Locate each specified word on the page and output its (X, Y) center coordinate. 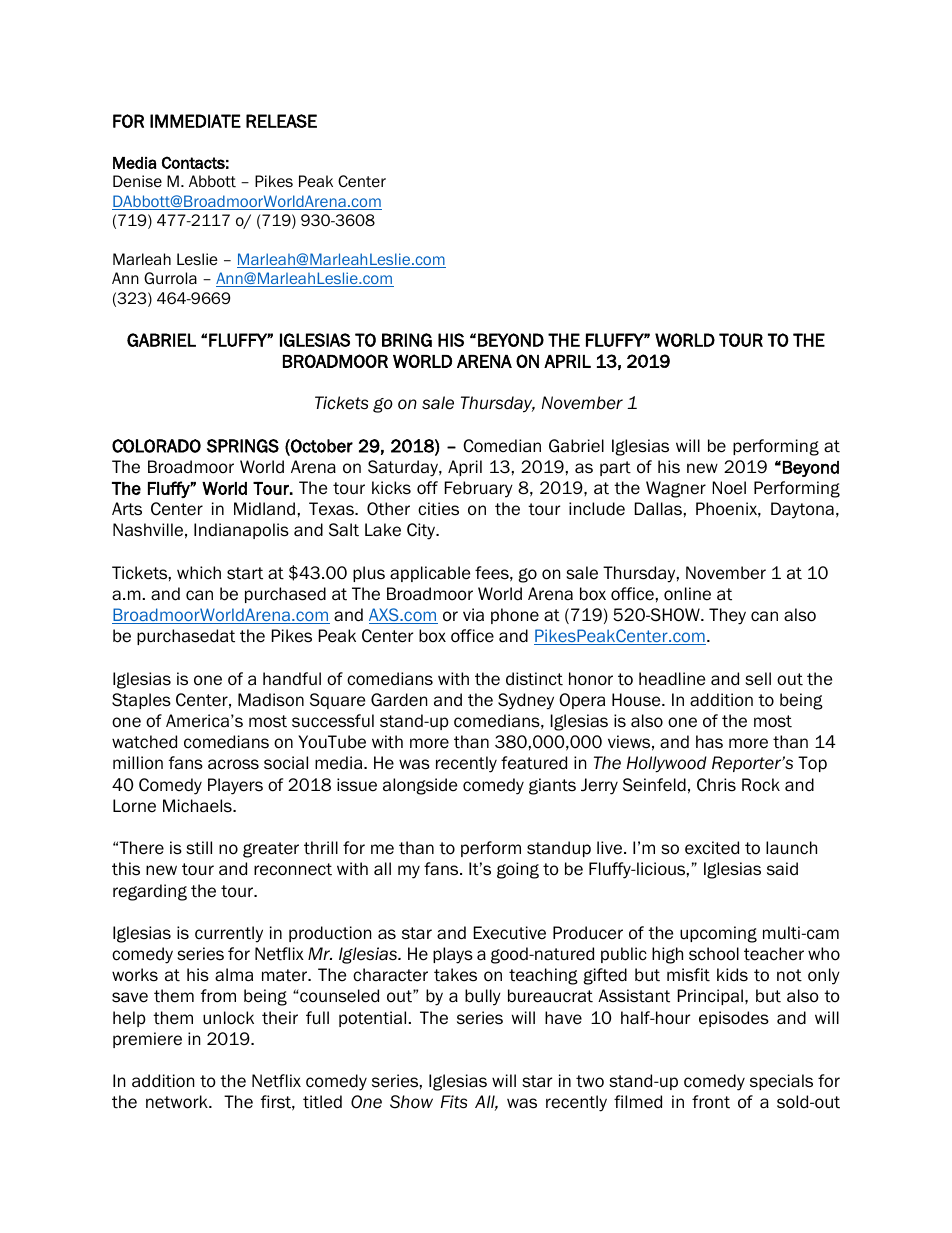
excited (712, 848)
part (615, 468)
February (479, 489)
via (473, 615)
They (727, 616)
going (518, 870)
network (178, 1102)
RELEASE (281, 121)
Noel (729, 488)
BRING (407, 340)
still (199, 848)
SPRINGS (243, 446)
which (199, 572)
